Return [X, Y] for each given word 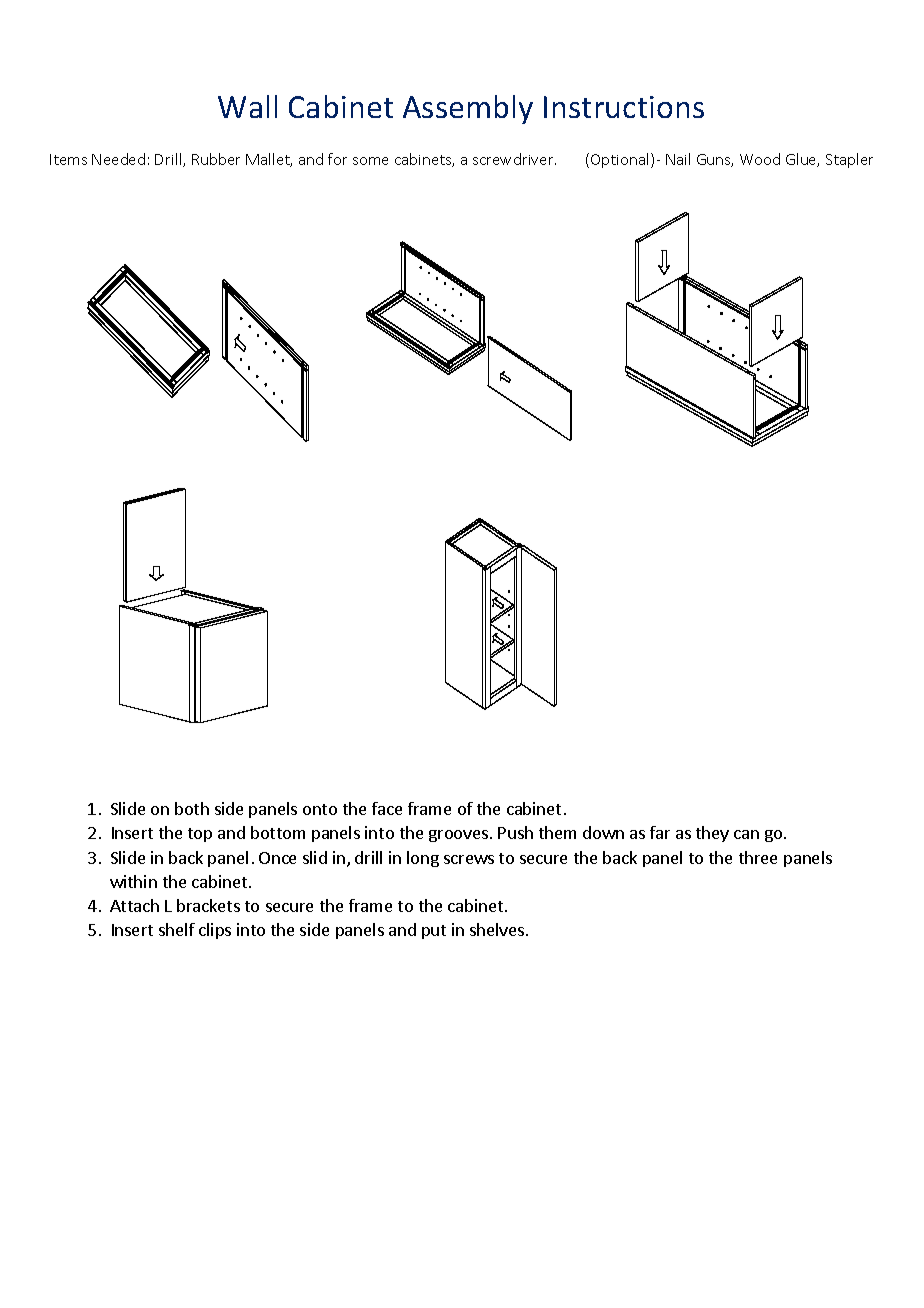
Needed [118, 159]
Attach [134, 905]
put [434, 932]
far [660, 832]
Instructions [624, 107]
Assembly [468, 109]
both [192, 808]
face [387, 808]
